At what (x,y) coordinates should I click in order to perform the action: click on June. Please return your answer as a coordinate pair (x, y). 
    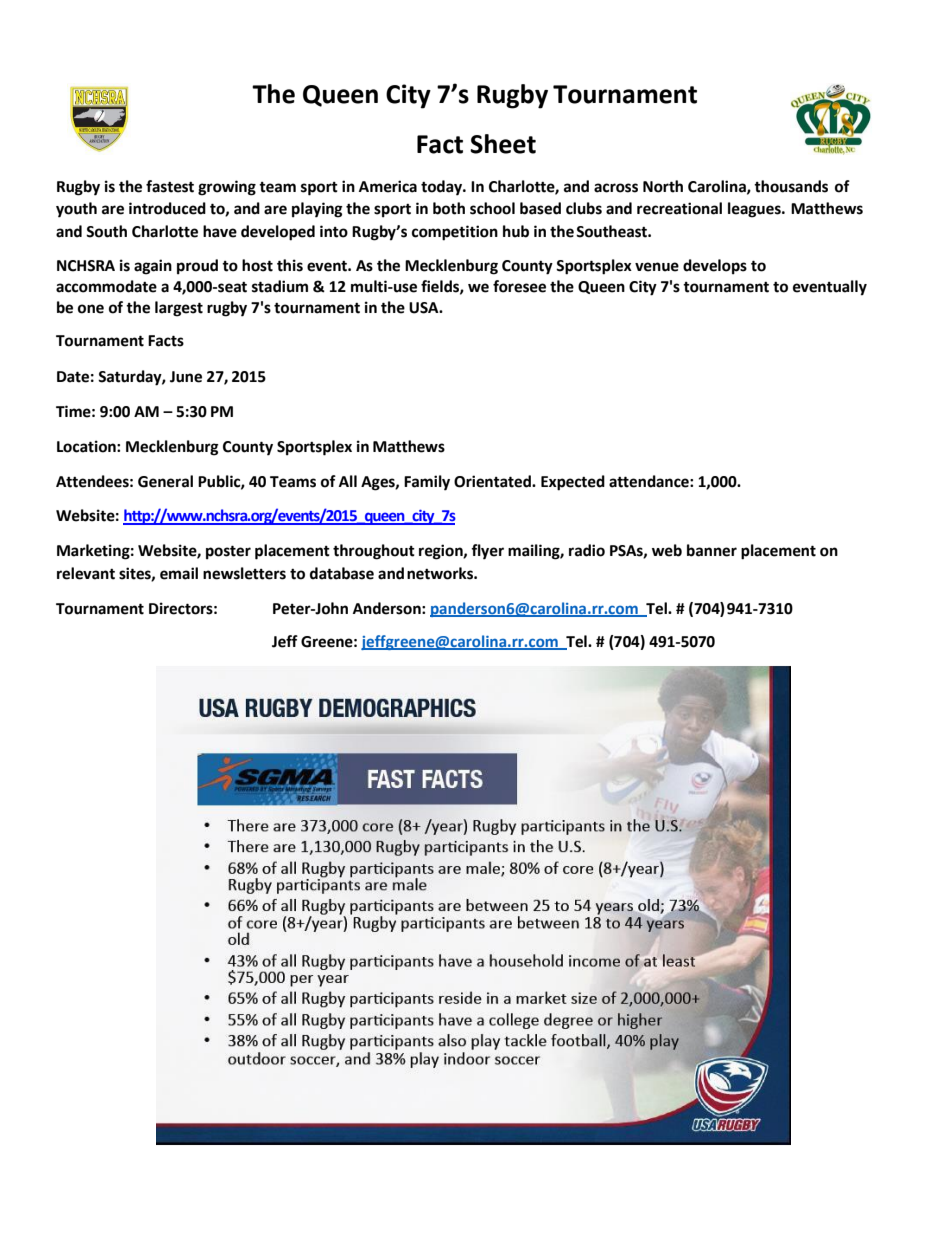
    Looking at the image, I should click on (186, 377).
